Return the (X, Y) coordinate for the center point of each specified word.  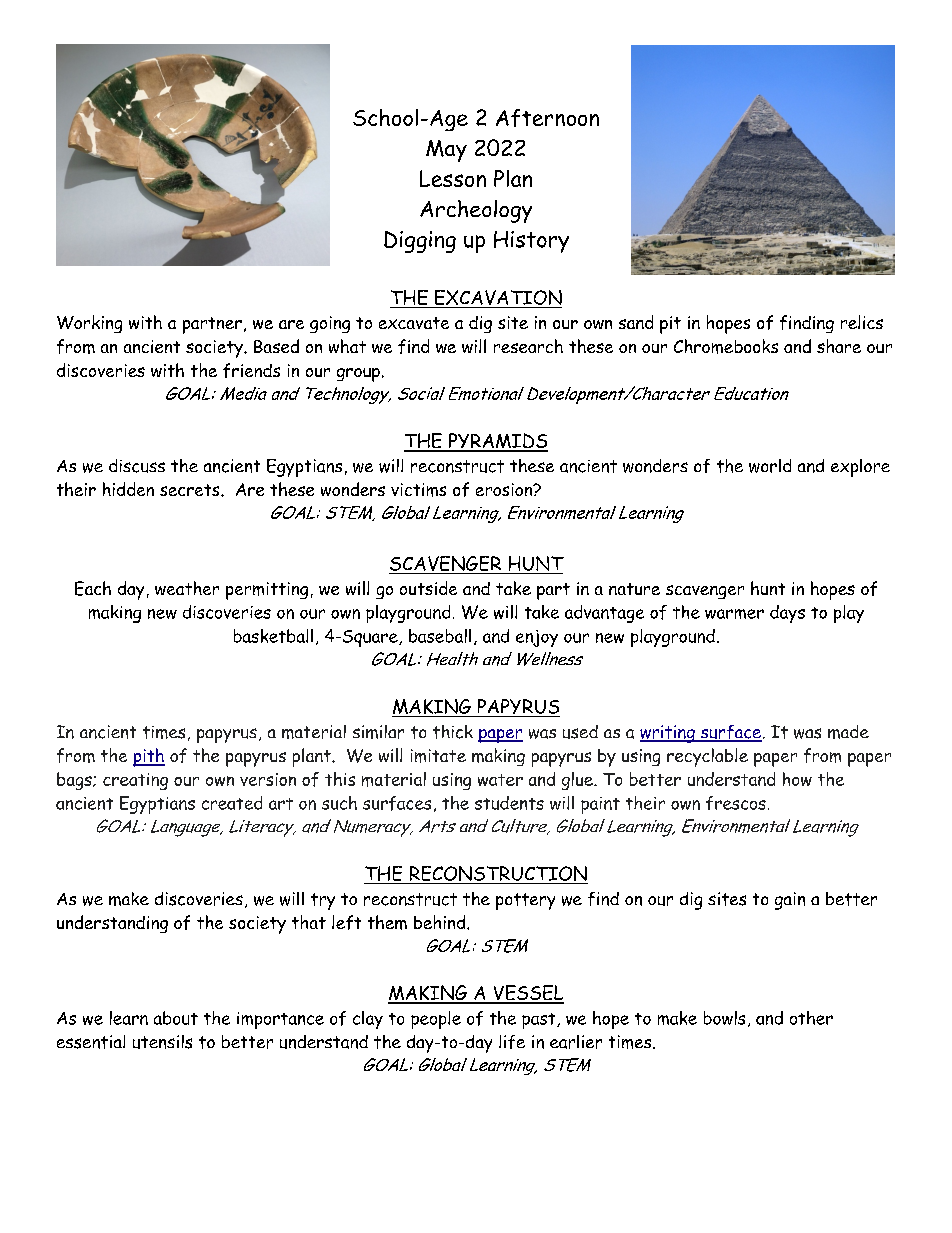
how (797, 779)
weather (187, 588)
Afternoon (547, 118)
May (446, 151)
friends (251, 370)
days (787, 614)
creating (135, 781)
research (528, 346)
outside (428, 588)
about (176, 1018)
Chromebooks (726, 346)
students (509, 803)
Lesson (453, 178)
